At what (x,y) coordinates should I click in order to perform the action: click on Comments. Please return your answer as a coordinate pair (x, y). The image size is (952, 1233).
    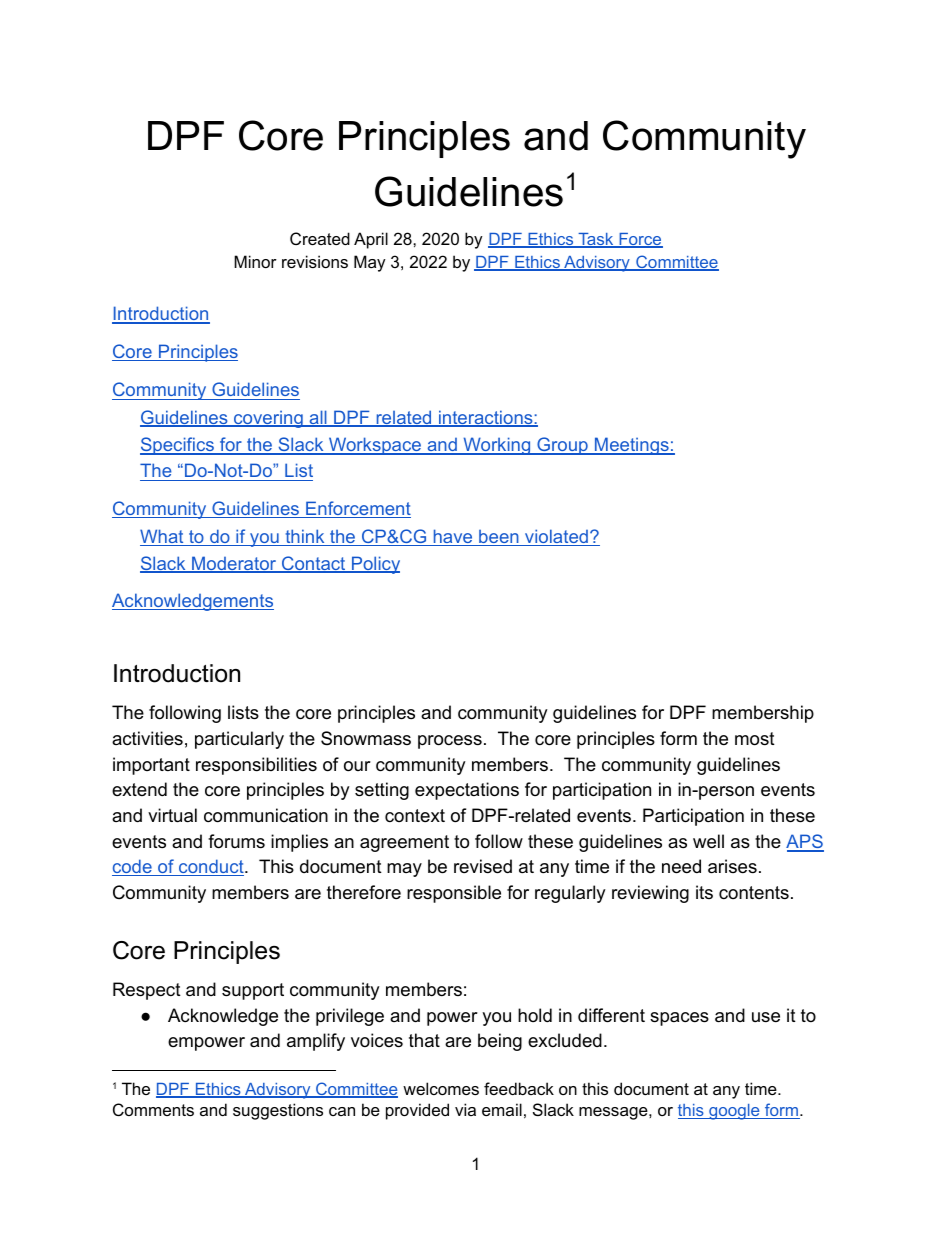
    Looking at the image, I should click on (153, 1109).
